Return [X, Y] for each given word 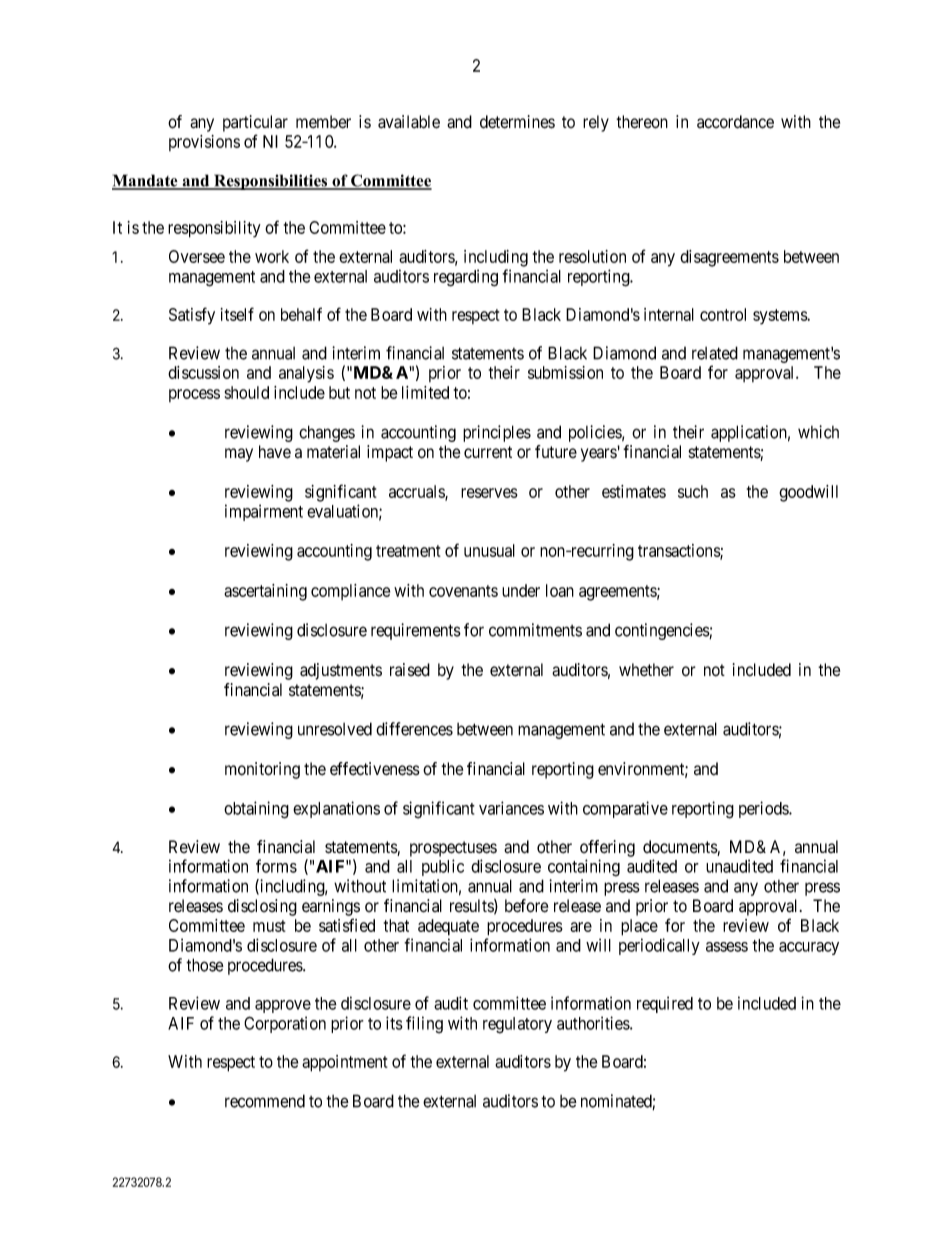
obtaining [256, 810]
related [715, 353]
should [247, 392]
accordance [735, 122]
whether [646, 670]
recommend [265, 1101]
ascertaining [265, 592]
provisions [204, 143]
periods [764, 809]
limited [425, 392]
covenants [463, 591]
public [443, 867]
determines [517, 122]
